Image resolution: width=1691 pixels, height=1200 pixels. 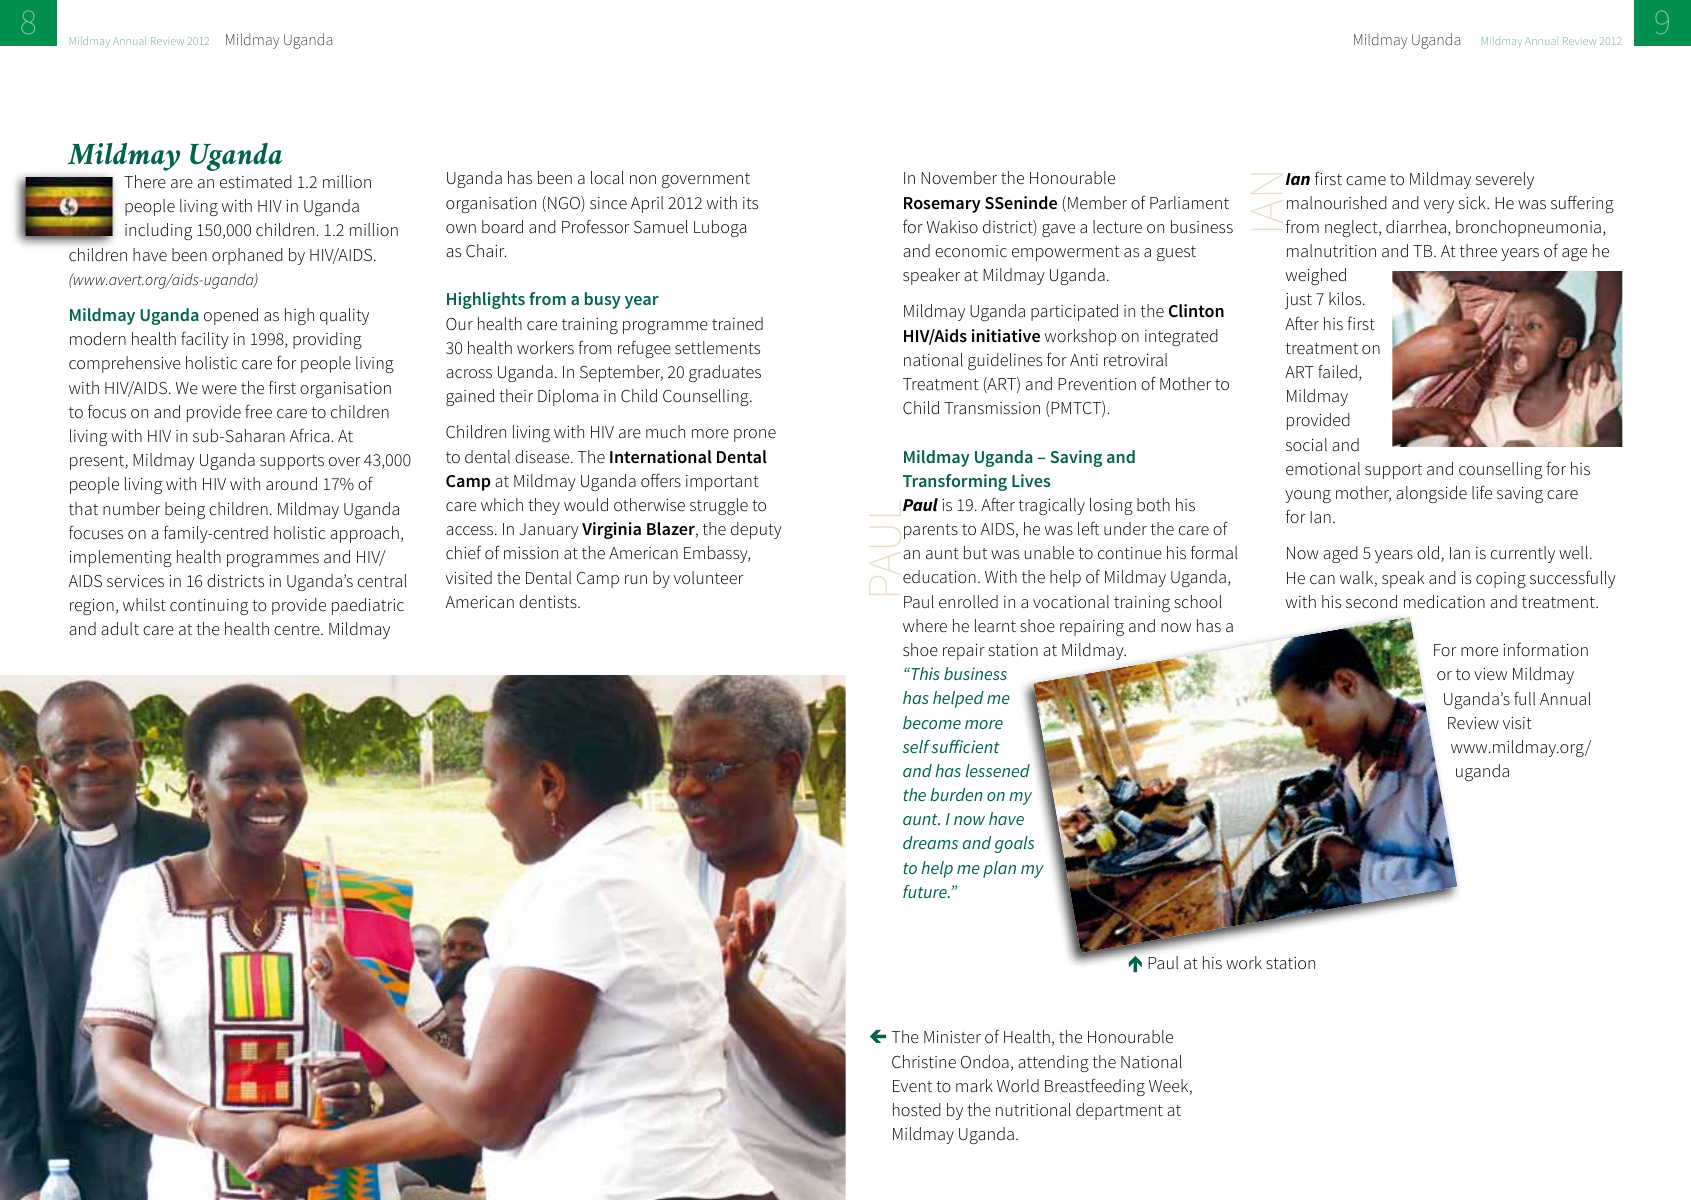 What do you see at coordinates (1439, 206) in the screenshot?
I see `very` at bounding box center [1439, 206].
